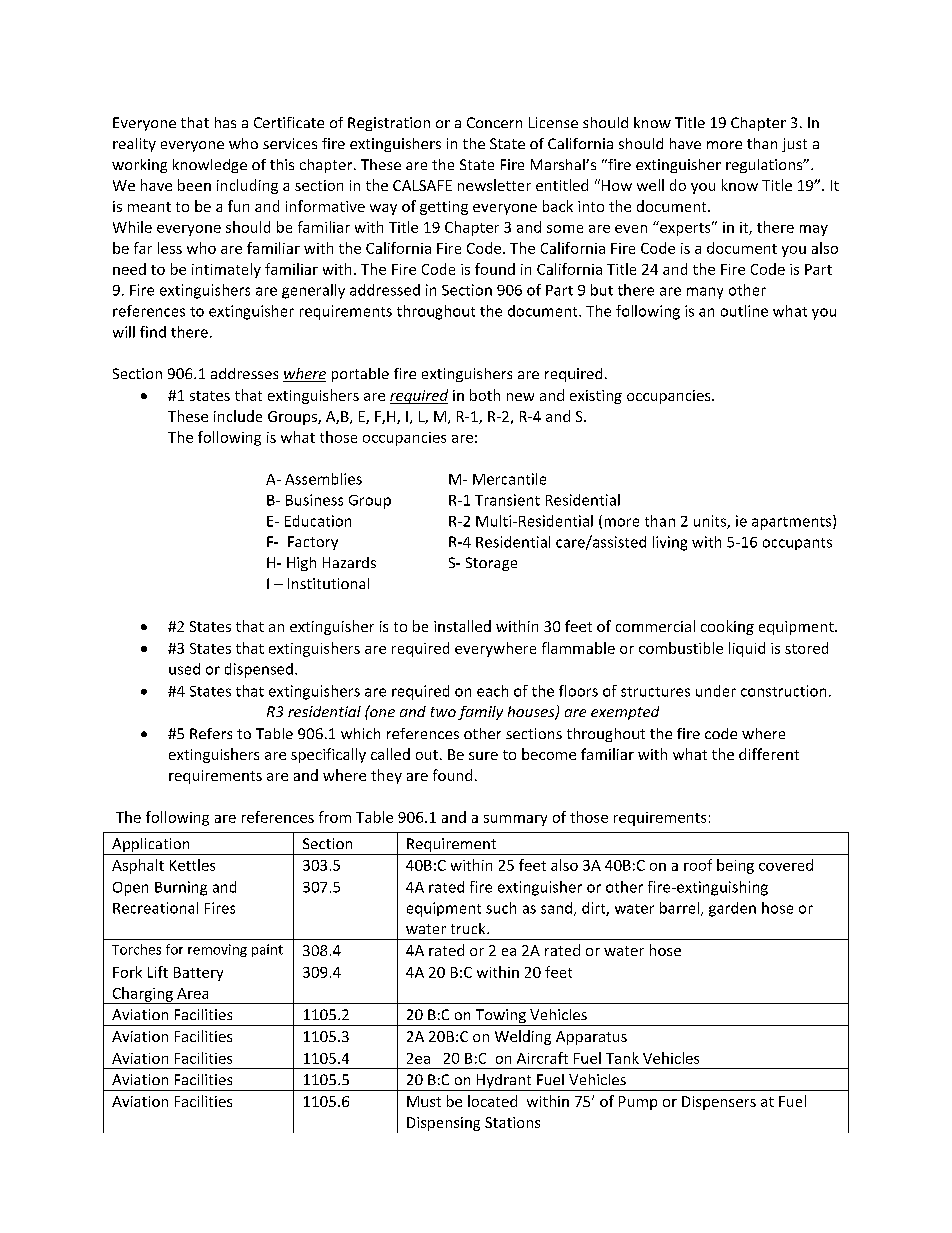 The height and width of the document is (1233, 952). I want to click on Concern, so click(494, 122).
